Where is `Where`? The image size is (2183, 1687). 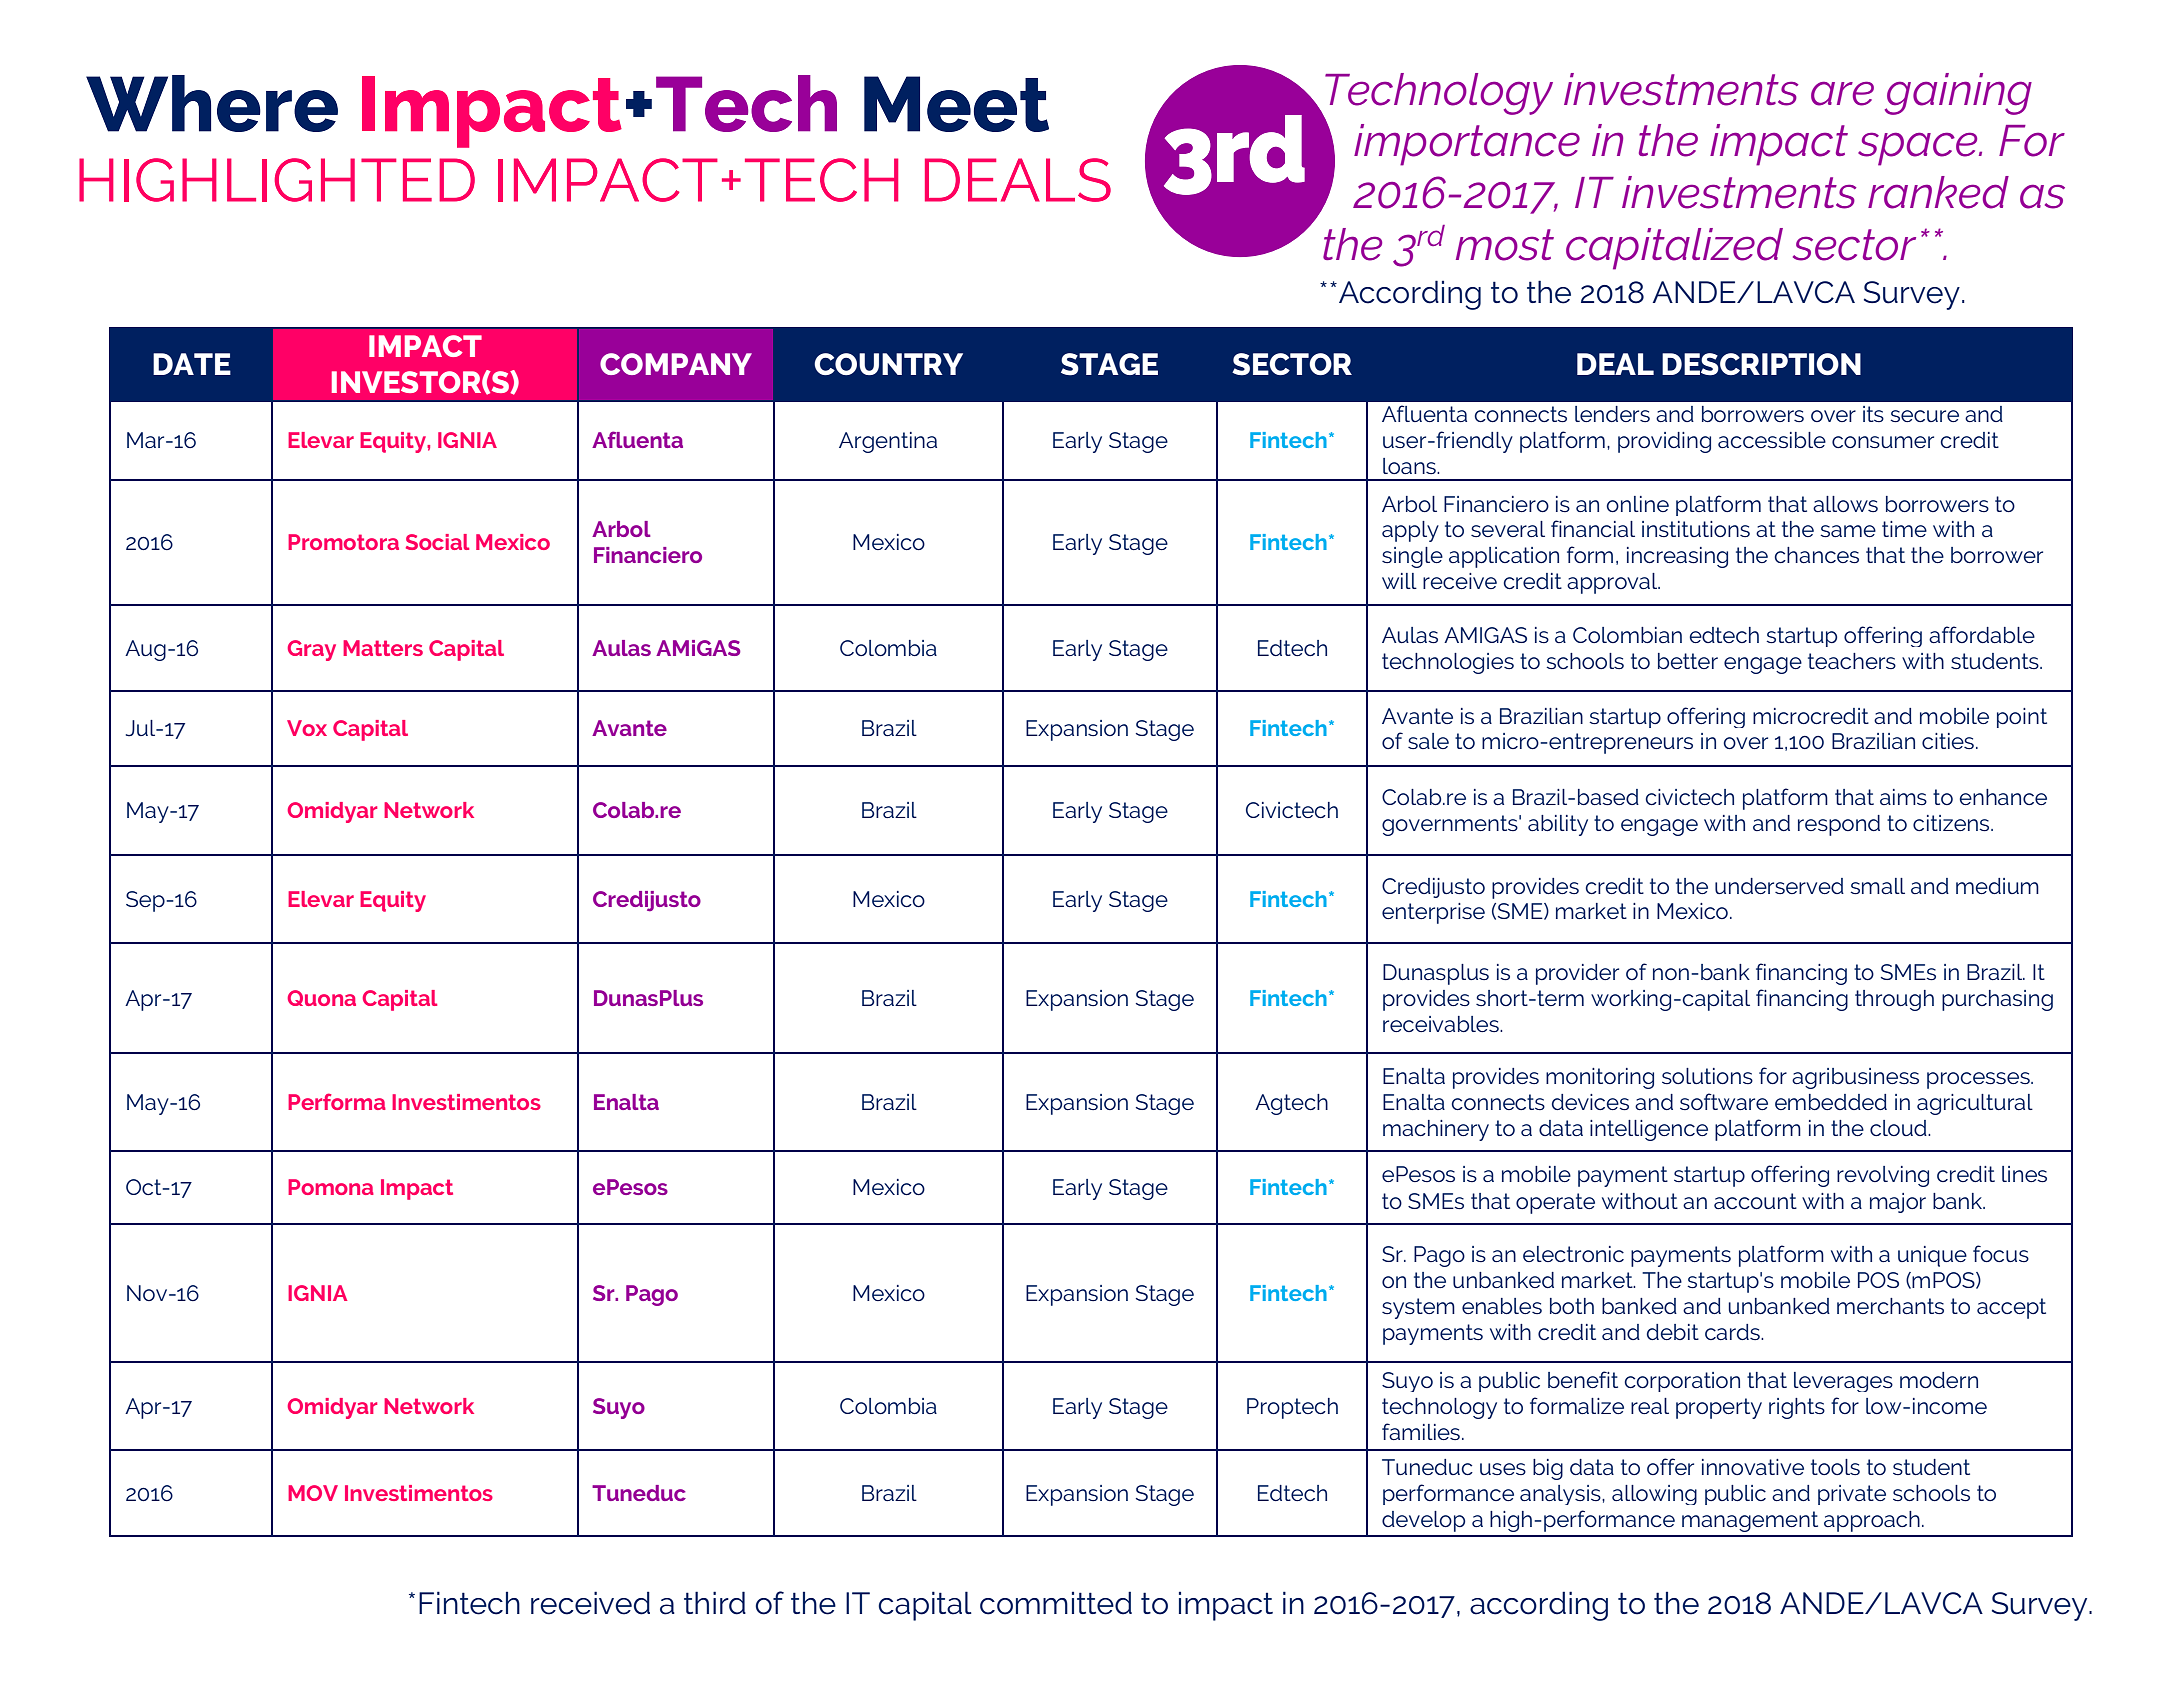
Where is located at coordinates (212, 103).
